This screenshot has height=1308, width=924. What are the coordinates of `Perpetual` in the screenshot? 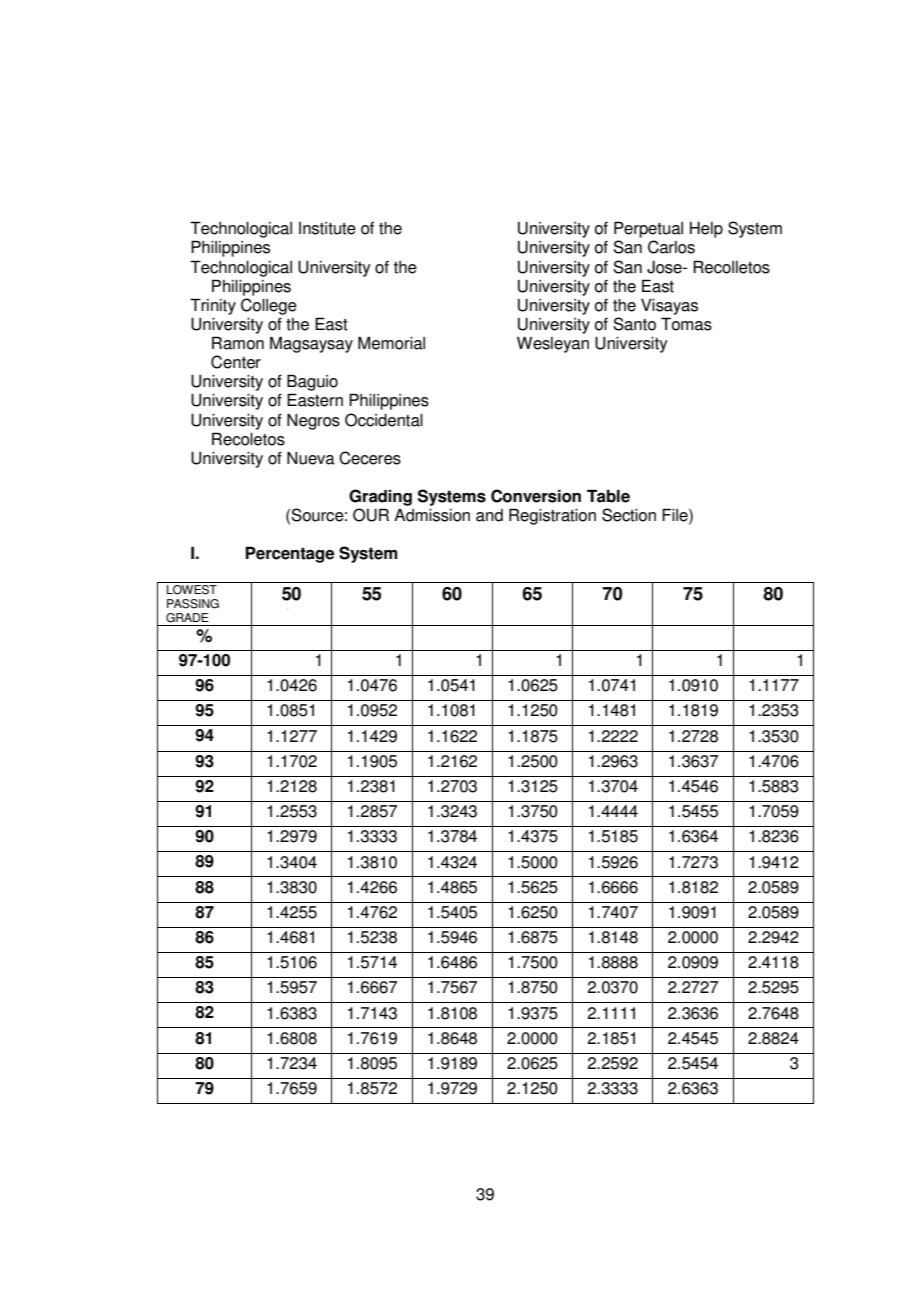 It's located at (648, 229).
